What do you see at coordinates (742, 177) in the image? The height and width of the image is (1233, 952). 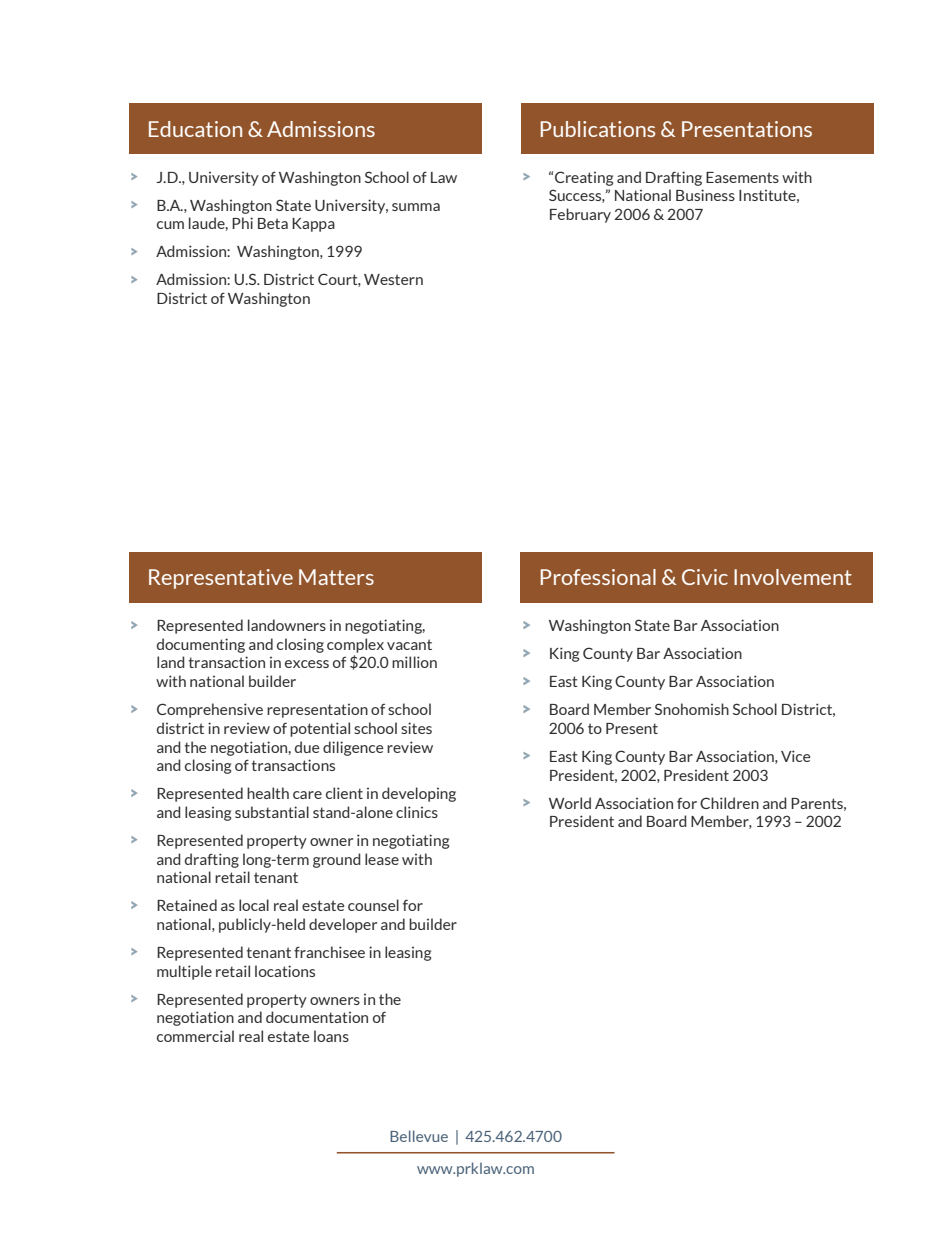 I see `Easements` at bounding box center [742, 177].
